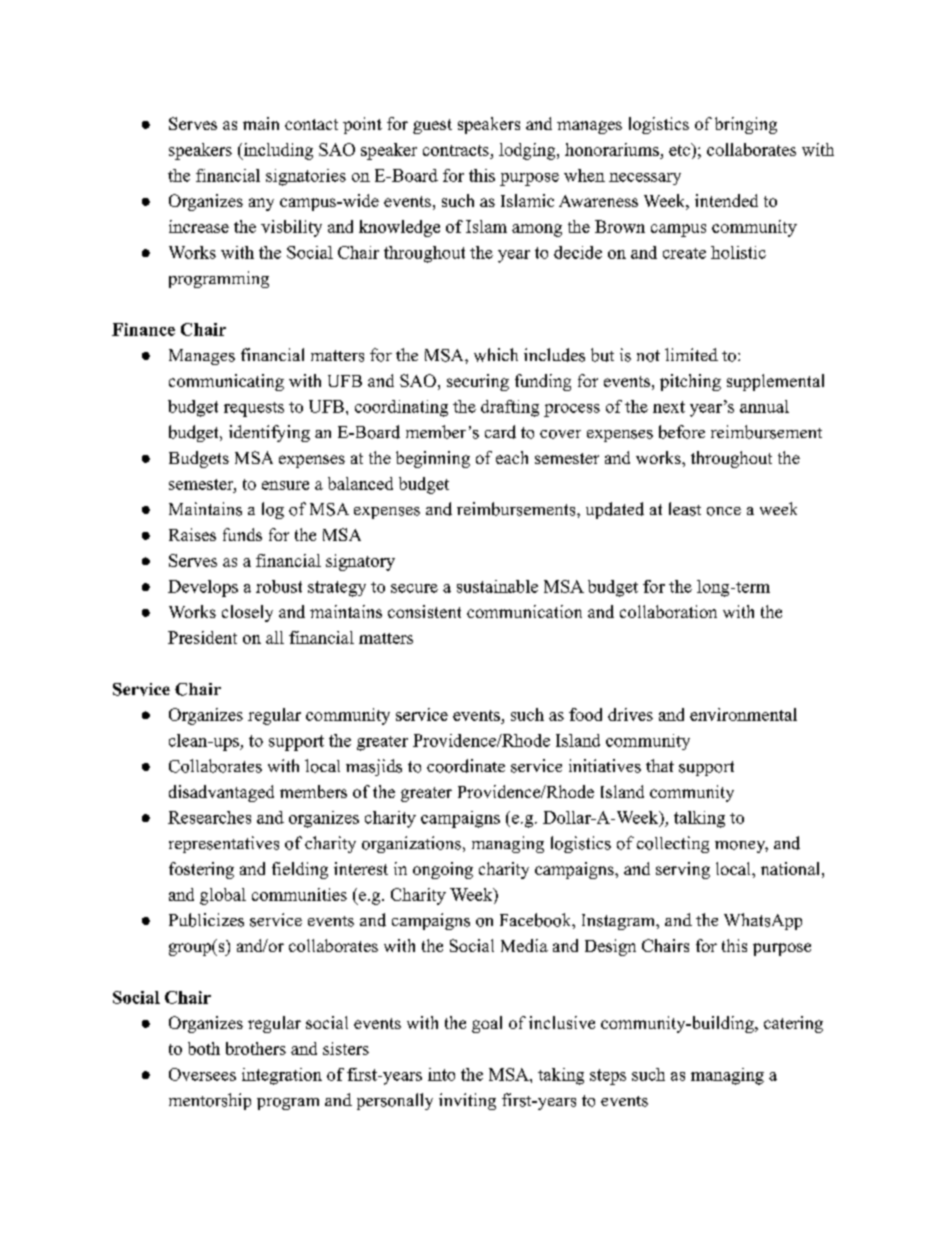 The width and height of the screenshot is (952, 1233). Describe the element at coordinates (441, 1074) in the screenshot. I see `into` at that location.
